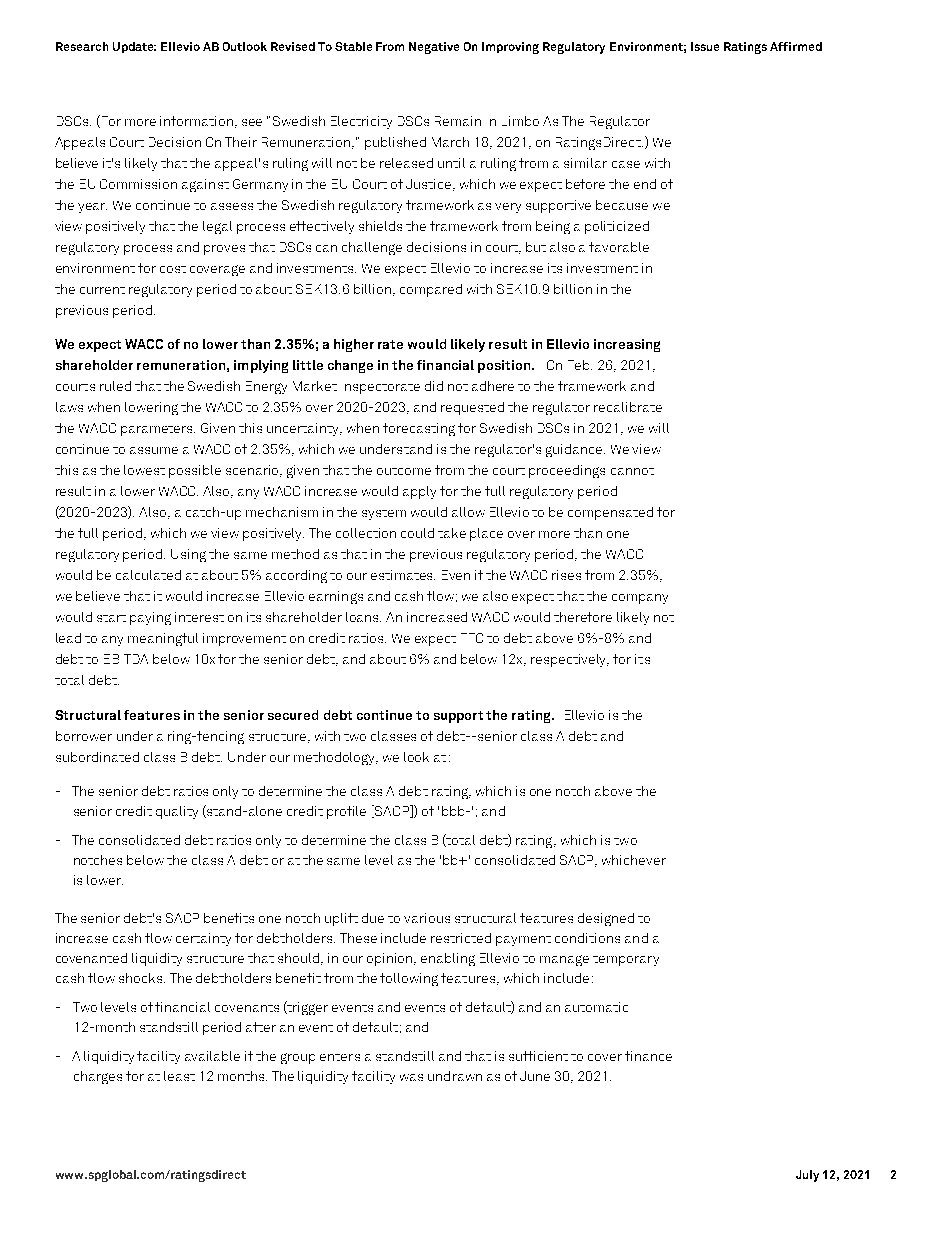  Describe the element at coordinates (403, 575) in the image. I see `estimates` at that location.
